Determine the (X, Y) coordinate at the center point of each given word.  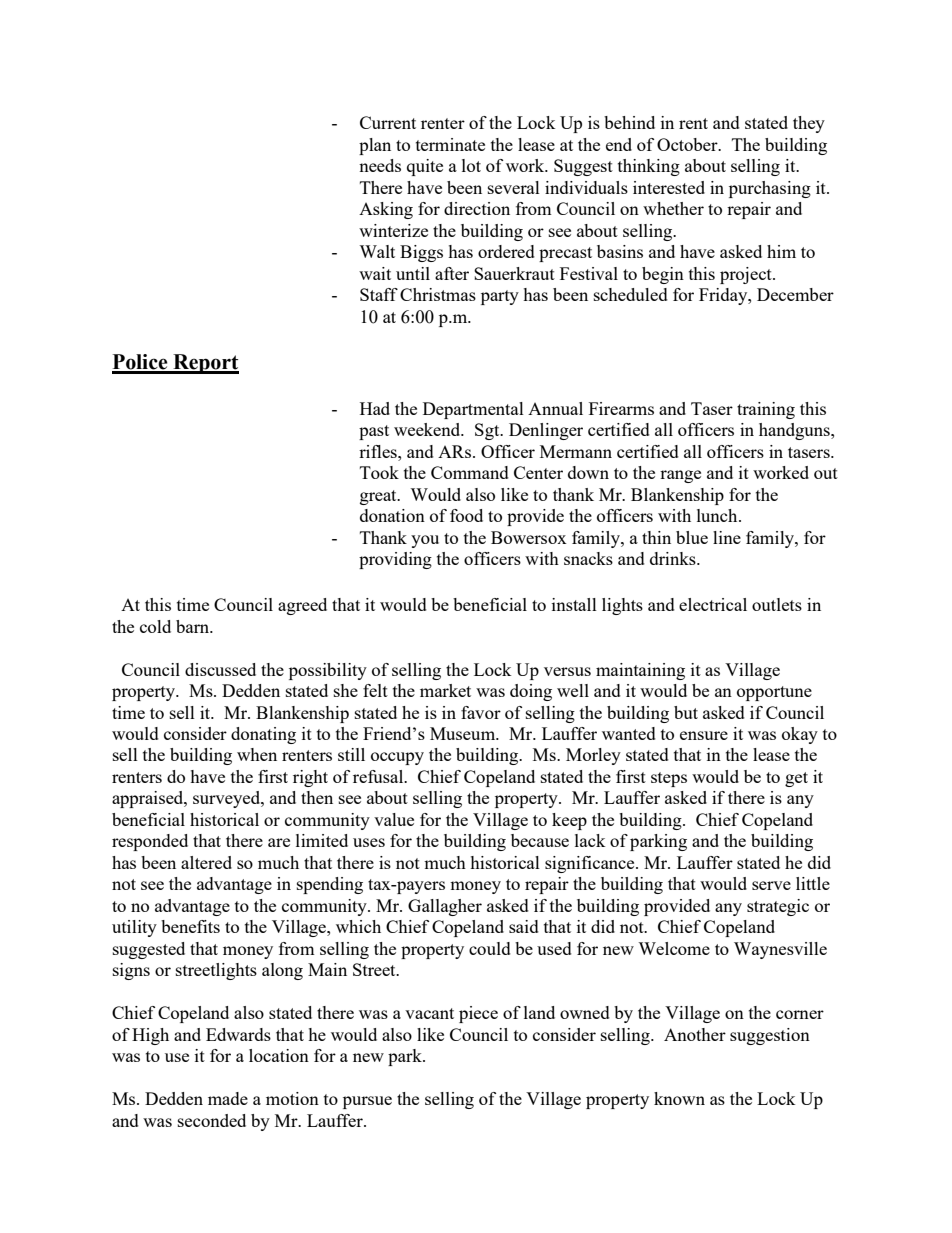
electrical (713, 604)
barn (194, 626)
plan (375, 146)
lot (471, 165)
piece (478, 1014)
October (688, 144)
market (445, 690)
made (228, 1098)
